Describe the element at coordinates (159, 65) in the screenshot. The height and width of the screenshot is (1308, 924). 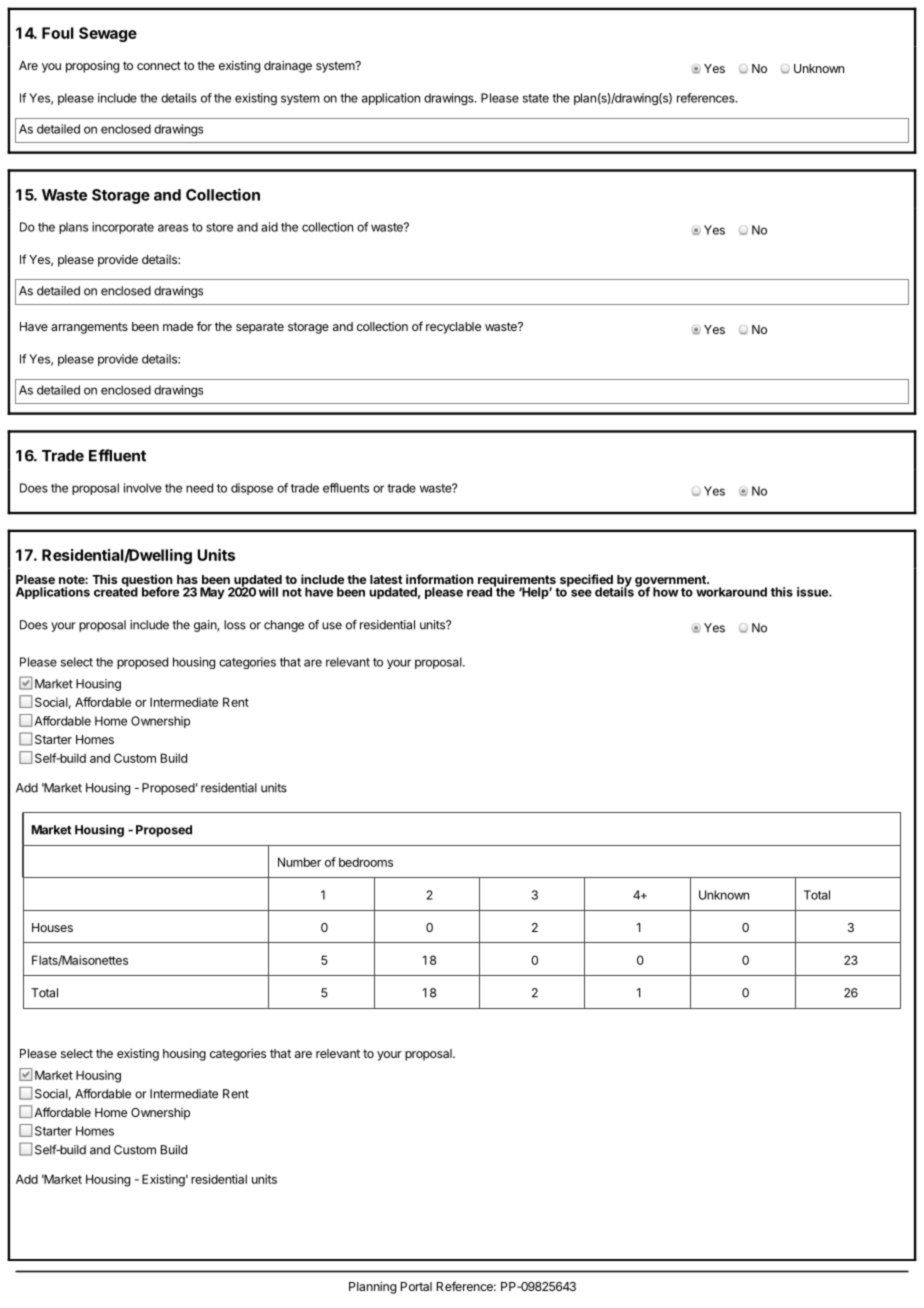
I see `connect` at that location.
